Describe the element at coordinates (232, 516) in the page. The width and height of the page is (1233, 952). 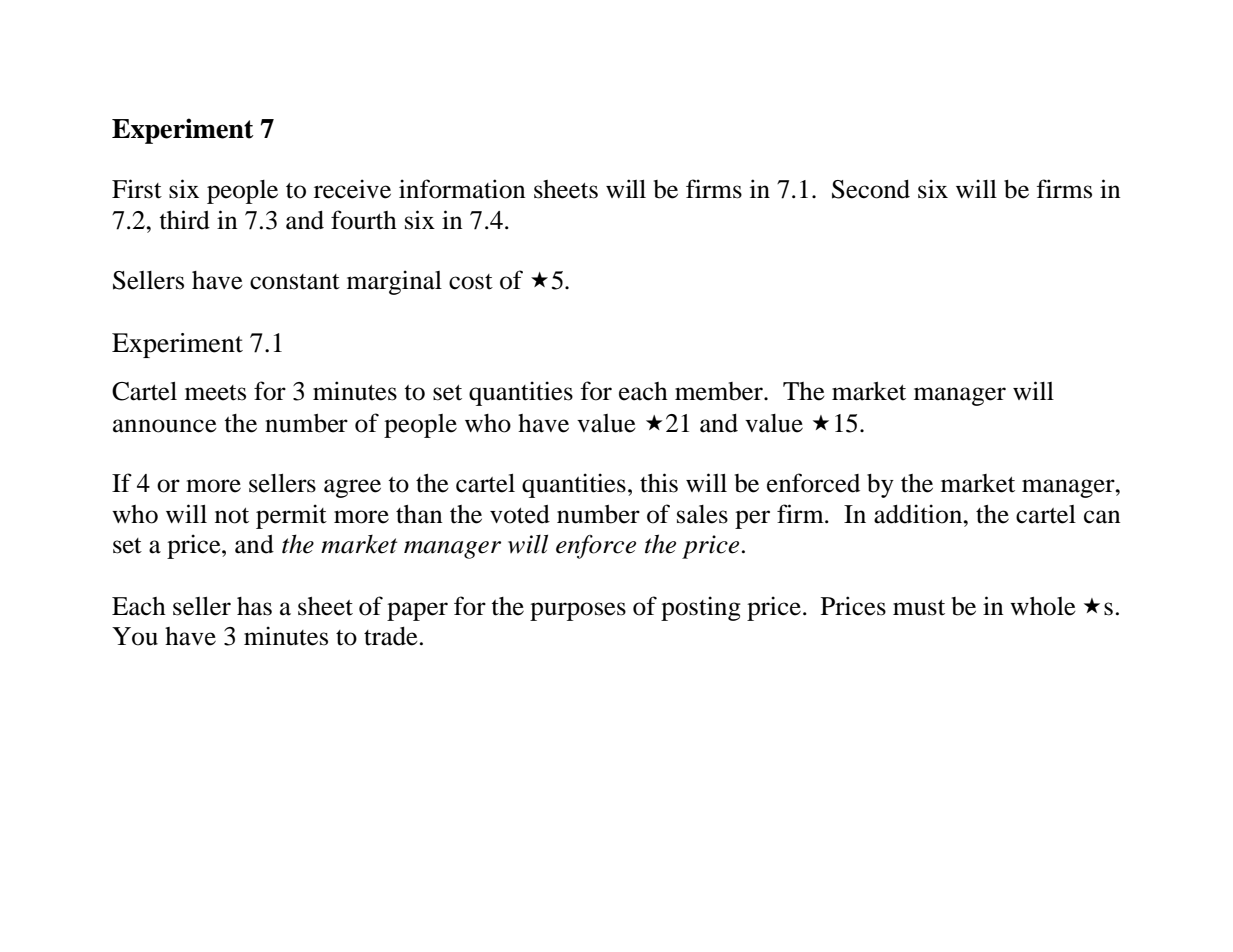
I see `not` at that location.
